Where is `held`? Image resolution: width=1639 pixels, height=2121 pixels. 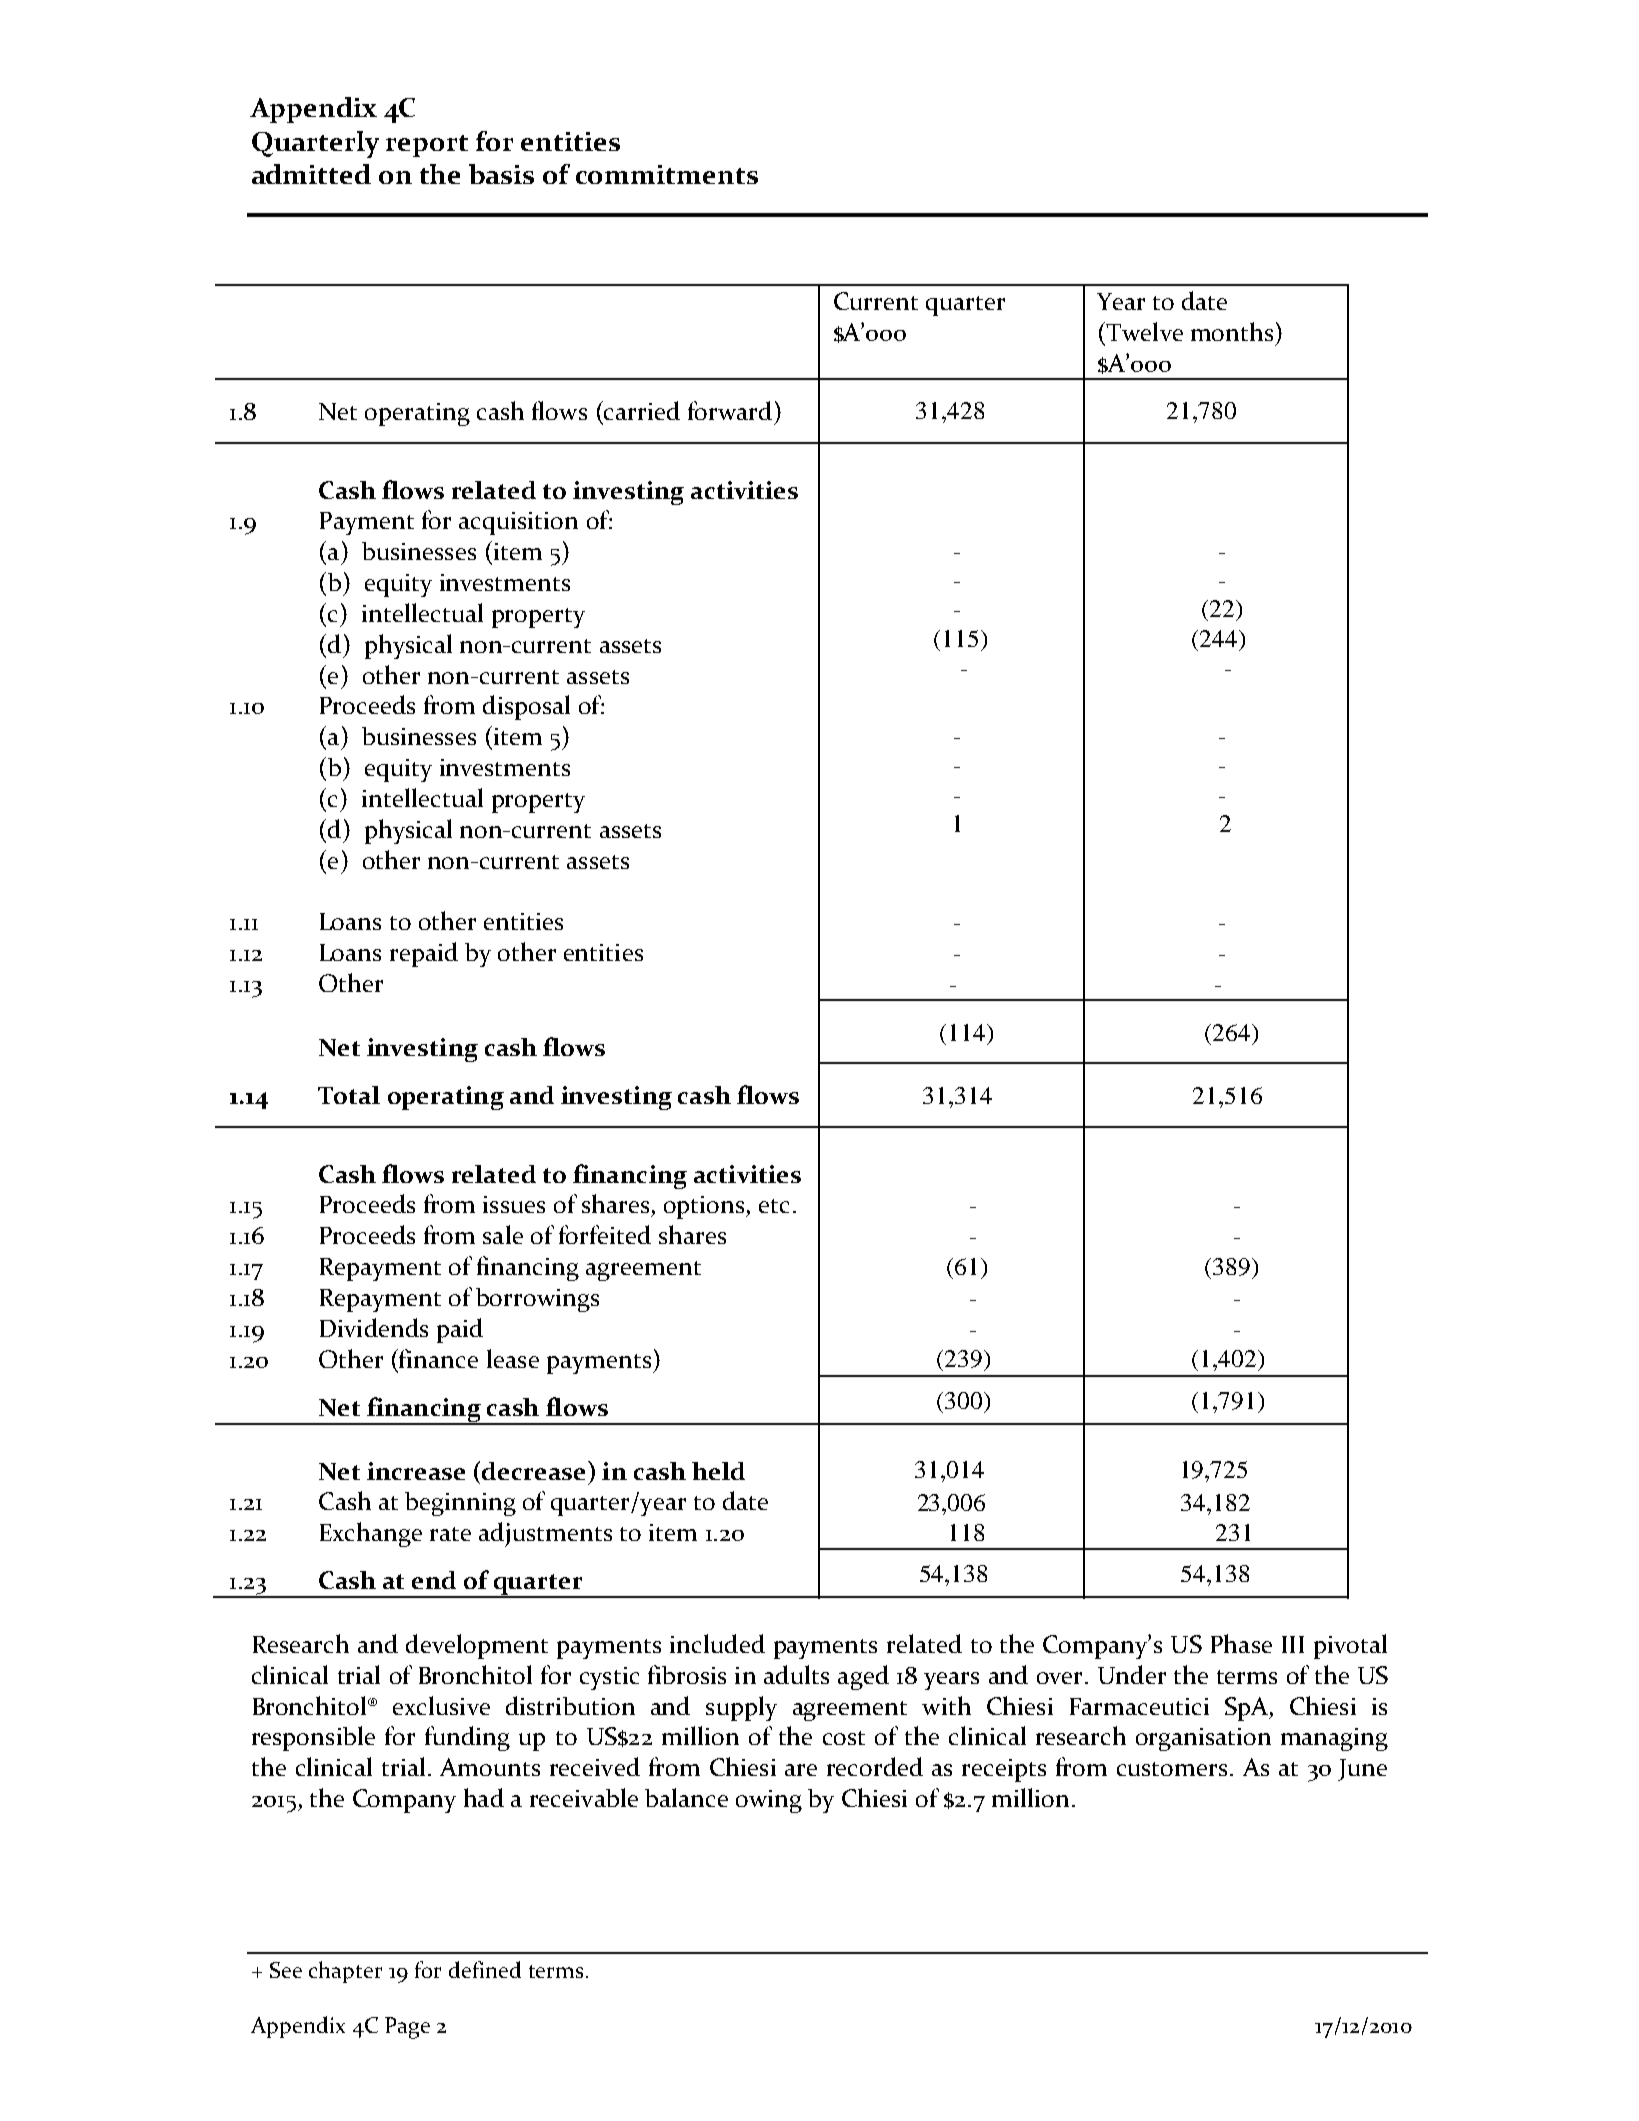
held is located at coordinates (718, 1471).
